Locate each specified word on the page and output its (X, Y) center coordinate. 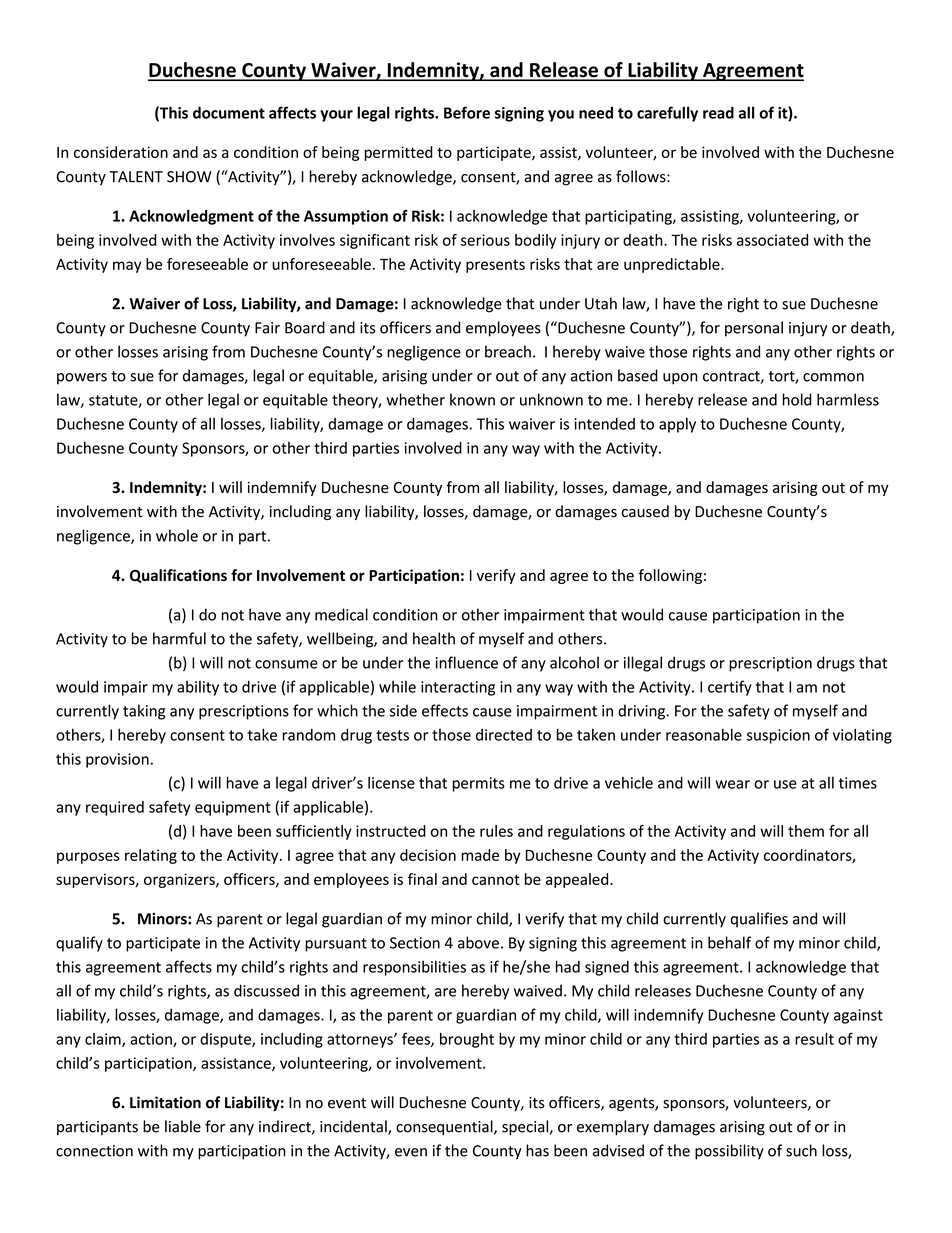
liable (183, 1126)
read (718, 112)
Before (467, 112)
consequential (445, 1128)
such (801, 1150)
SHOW (189, 177)
